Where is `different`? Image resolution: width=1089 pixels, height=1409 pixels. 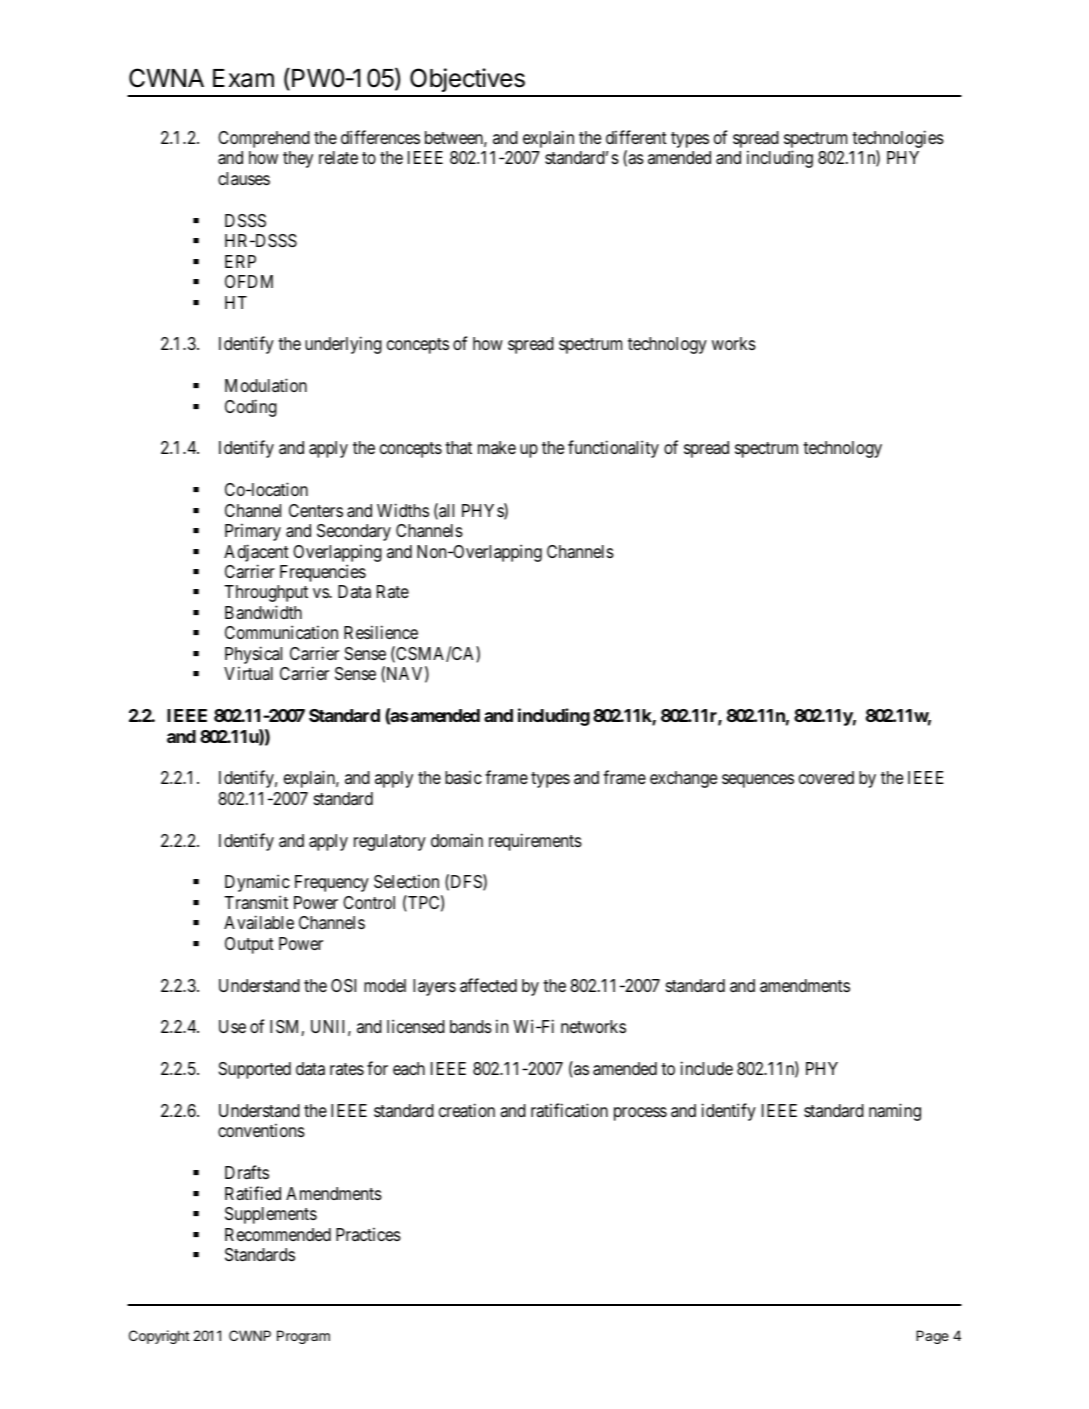
different is located at coordinates (636, 137).
